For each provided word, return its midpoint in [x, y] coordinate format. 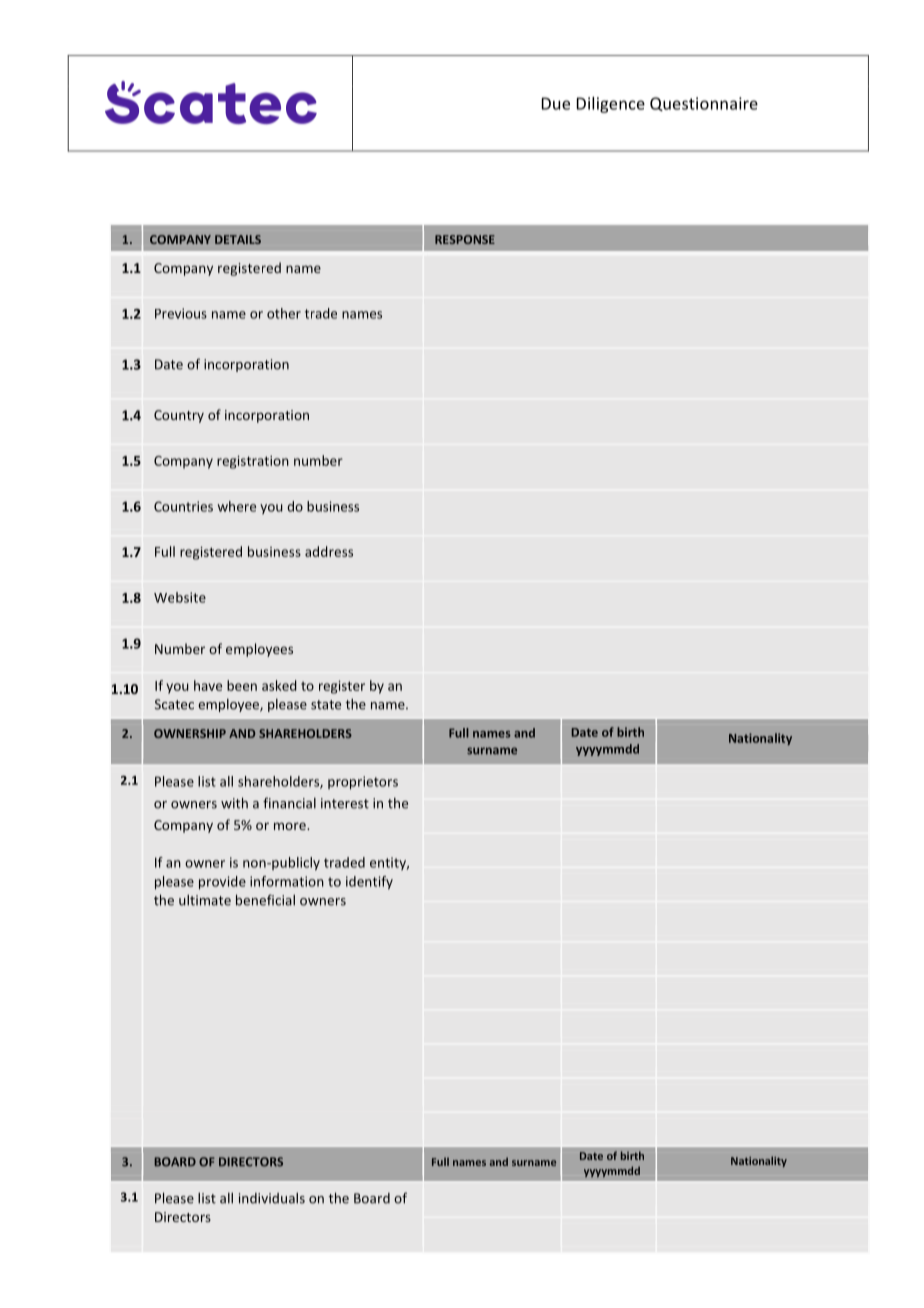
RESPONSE [465, 239]
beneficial [265, 900]
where [237, 506]
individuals [272, 1198]
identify [369, 883]
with [234, 803]
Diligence [611, 105]
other [284, 313]
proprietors [363, 783]
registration [253, 462]
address [329, 551]
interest [345, 803]
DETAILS [238, 239]
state [326, 705]
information [287, 881]
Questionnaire [704, 104]
